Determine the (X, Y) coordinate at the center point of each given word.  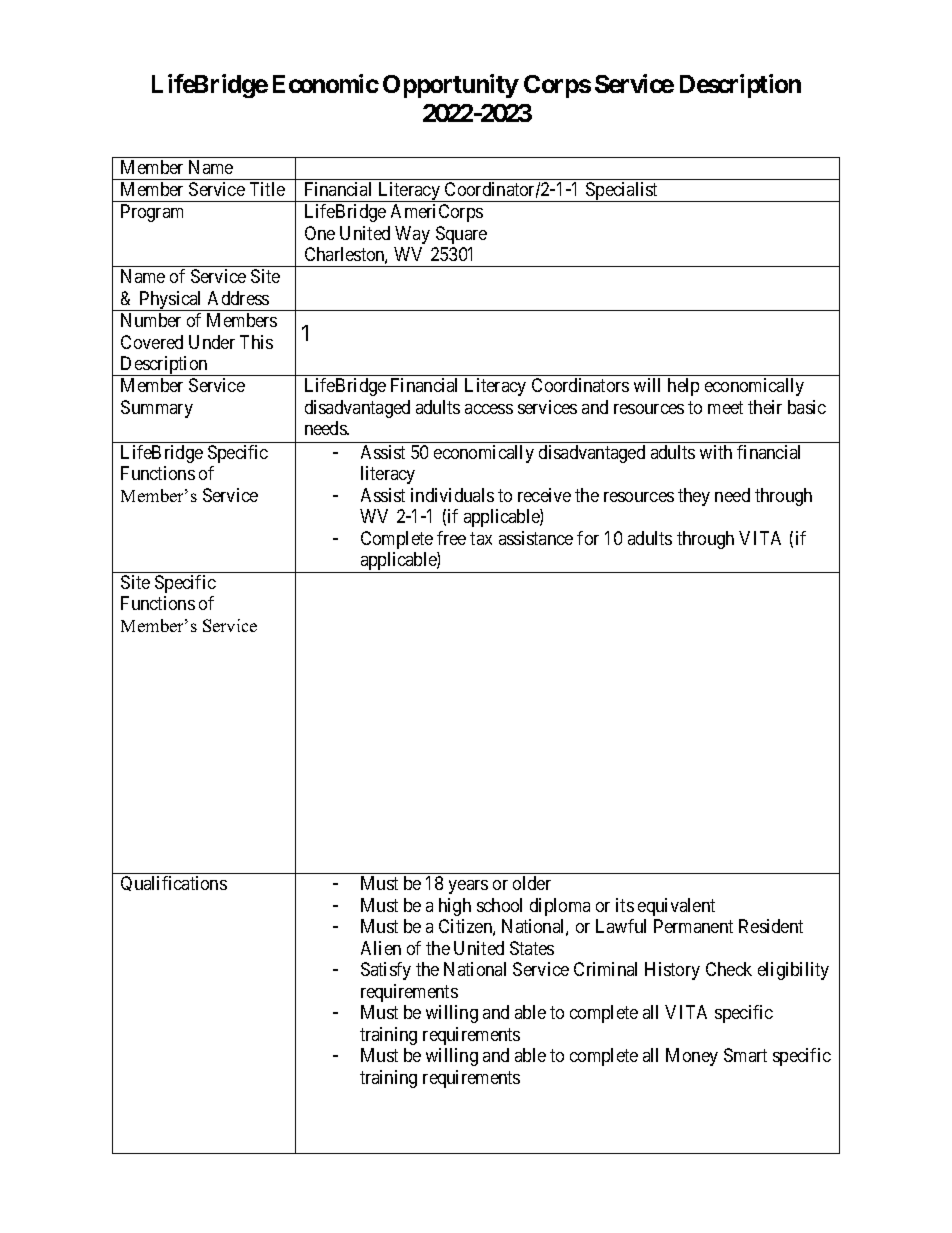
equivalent (676, 907)
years (468, 887)
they (694, 497)
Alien (381, 948)
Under (212, 342)
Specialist (622, 192)
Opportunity (451, 86)
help (683, 387)
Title (267, 189)
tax (481, 538)
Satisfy (386, 971)
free (451, 538)
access (489, 409)
